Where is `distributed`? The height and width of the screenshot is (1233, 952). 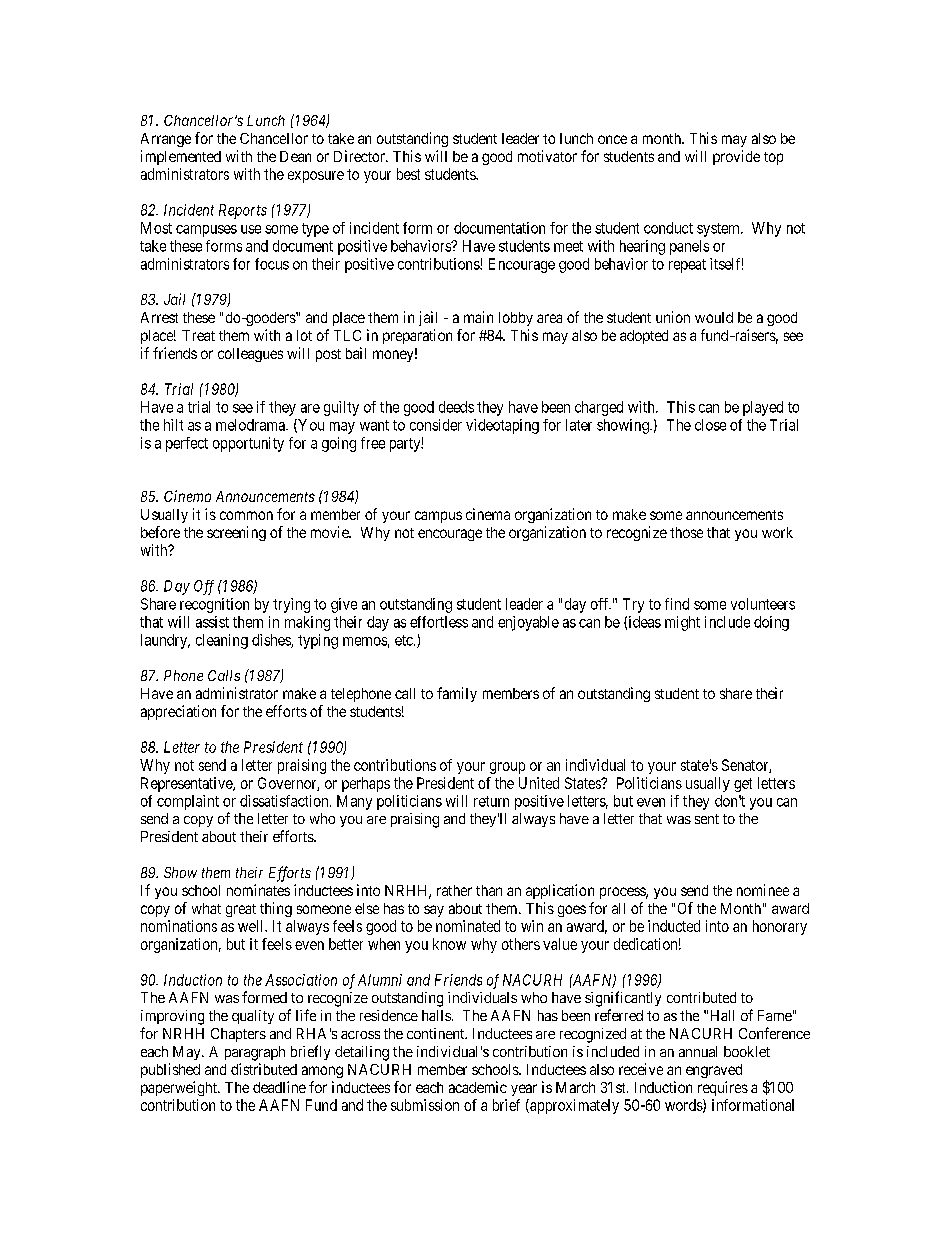
distributed is located at coordinates (264, 1069).
